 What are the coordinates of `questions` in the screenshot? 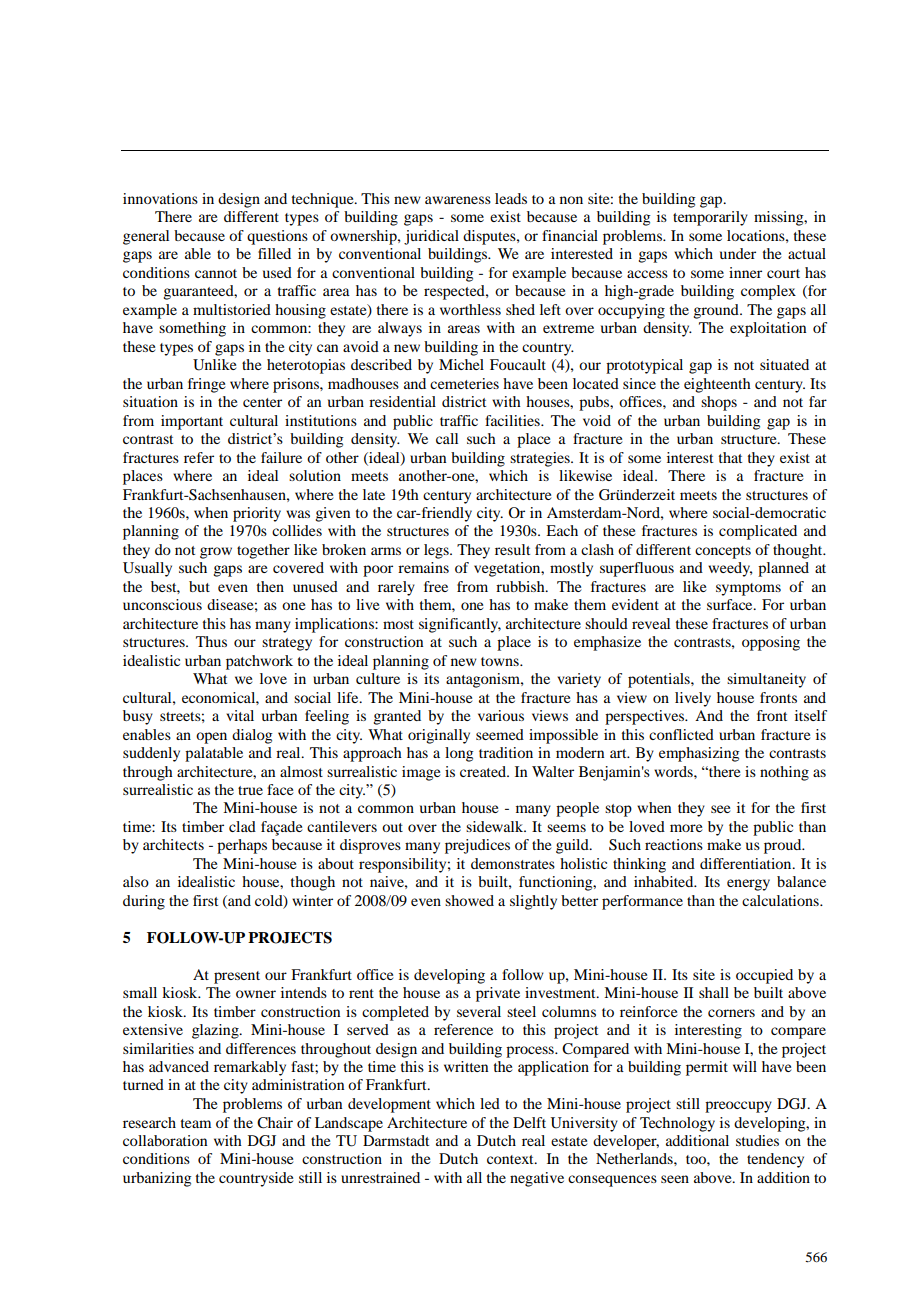 It's located at (277, 237).
